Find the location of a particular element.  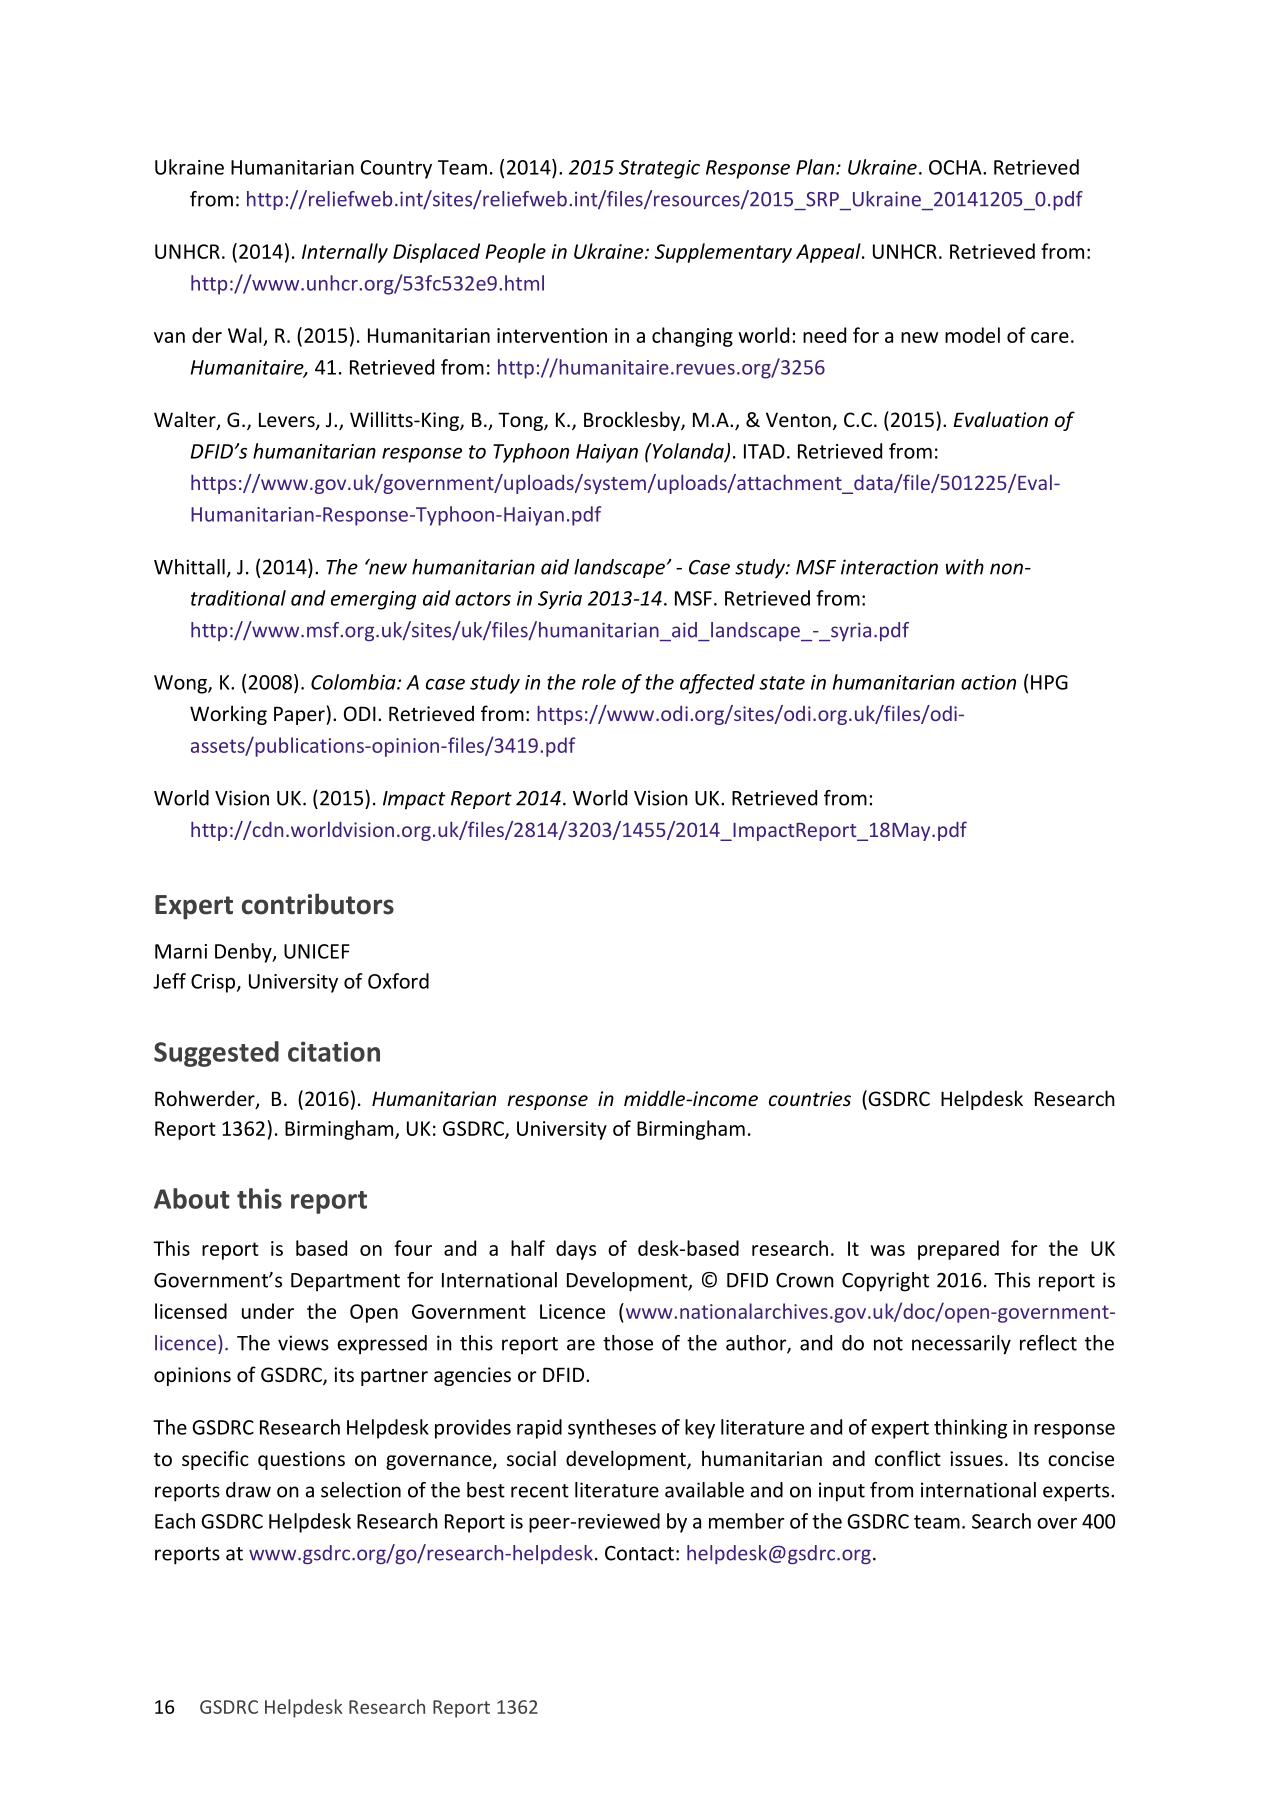

countries is located at coordinates (810, 1098).
